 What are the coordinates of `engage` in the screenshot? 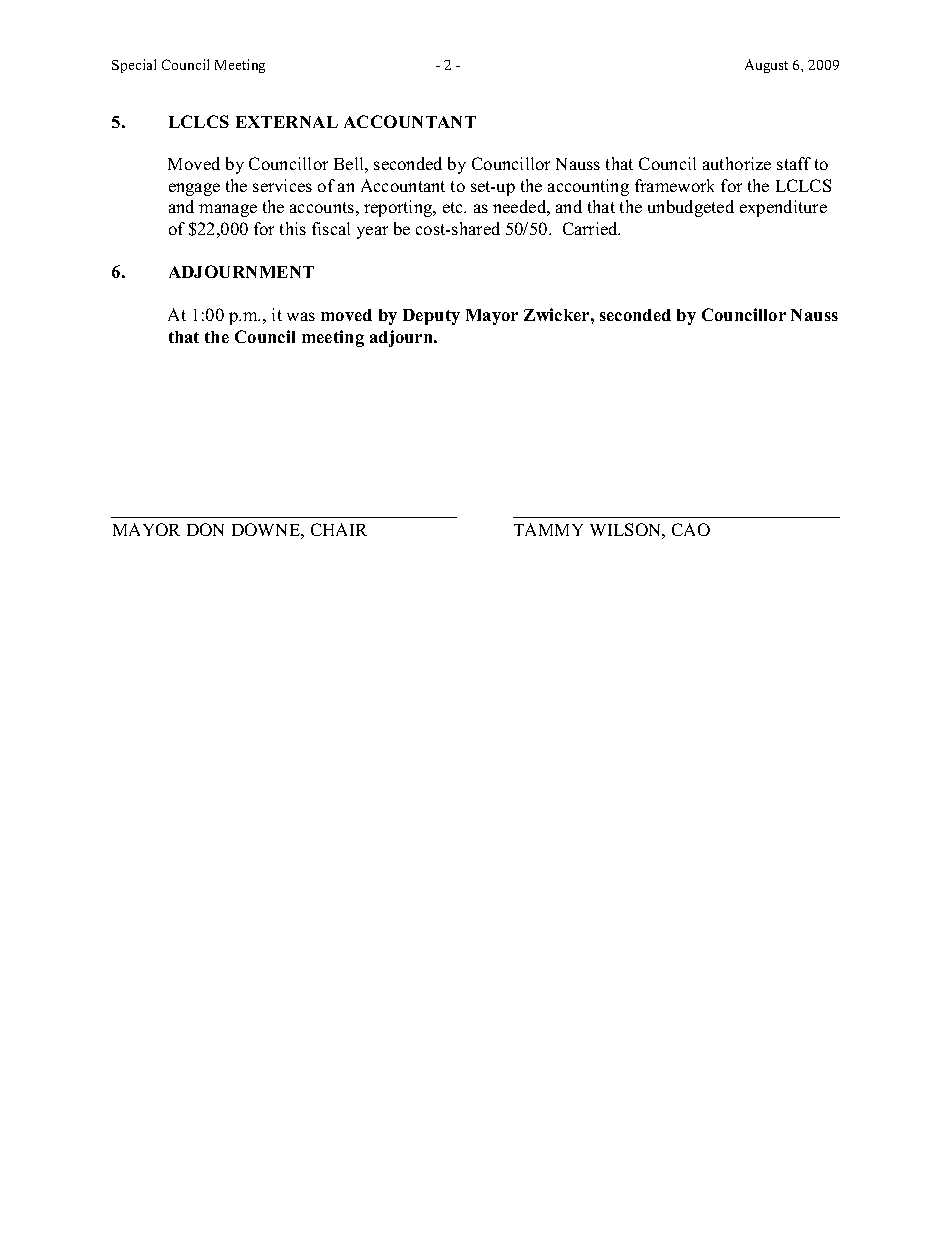 It's located at (194, 189).
